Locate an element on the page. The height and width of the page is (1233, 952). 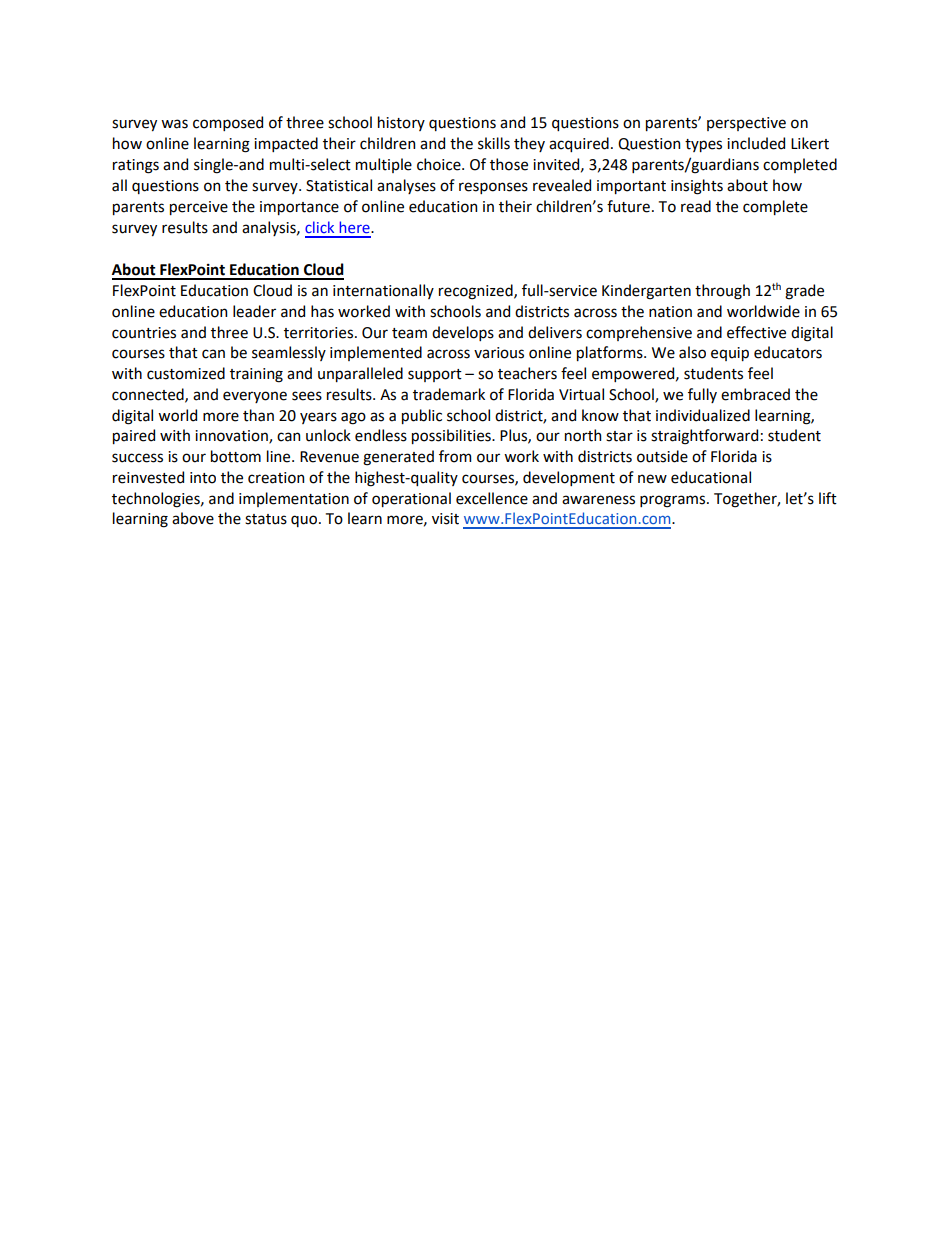
develops is located at coordinates (463, 333).
